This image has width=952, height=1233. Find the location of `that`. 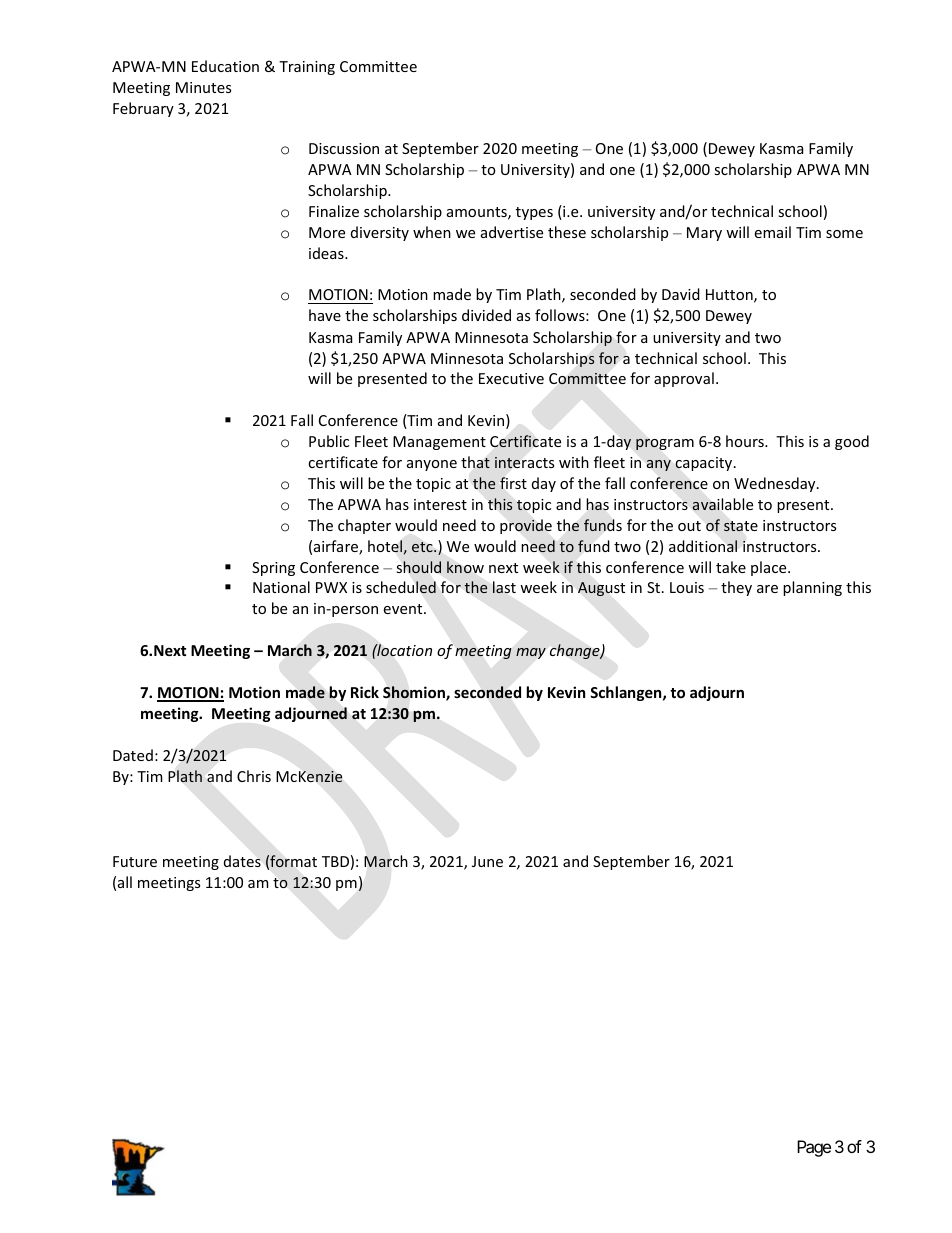

that is located at coordinates (475, 462).
